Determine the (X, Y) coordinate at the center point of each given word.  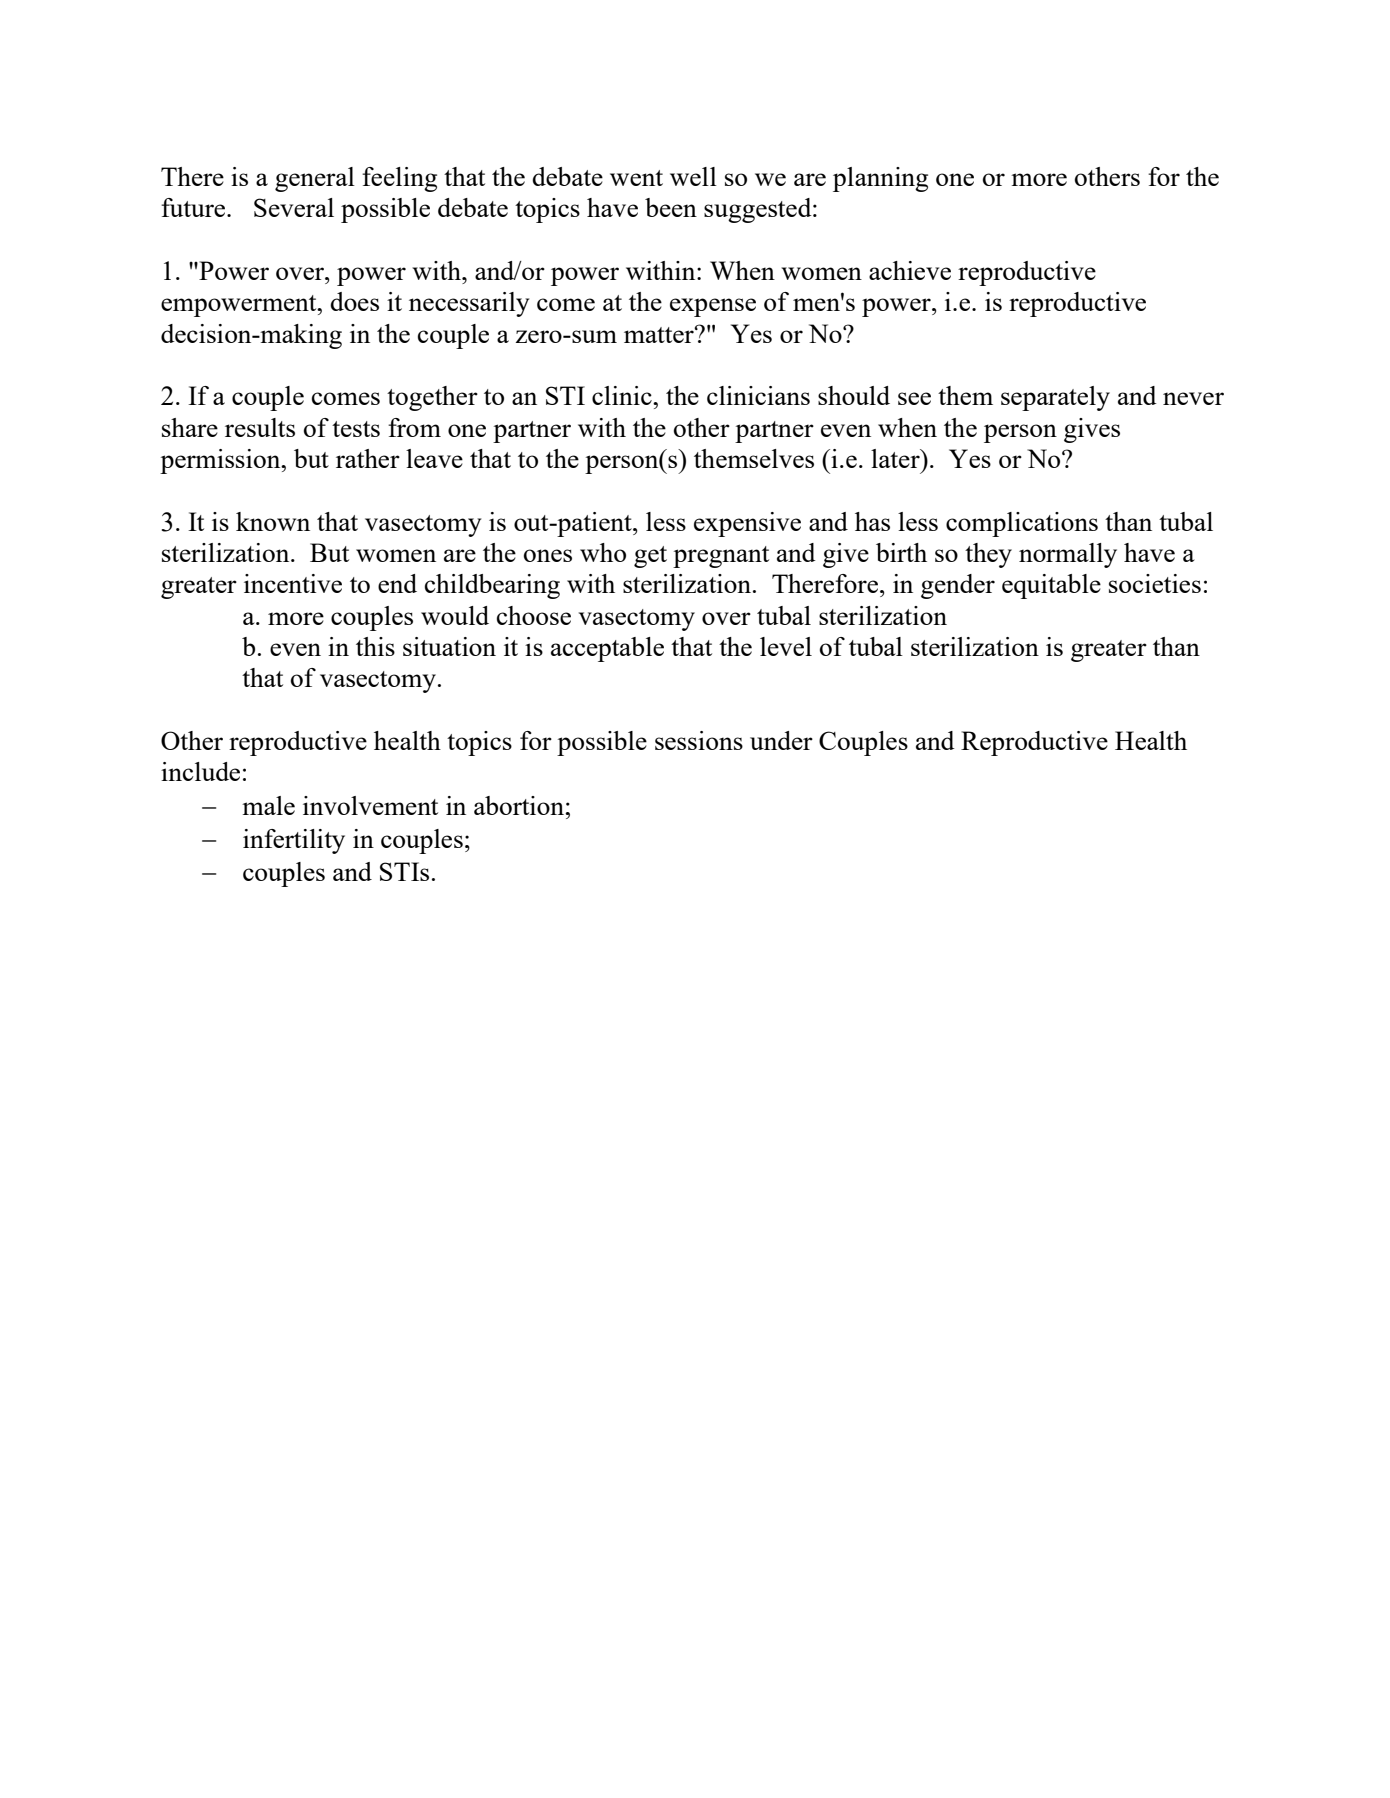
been (671, 207)
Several (294, 207)
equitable (1051, 586)
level (786, 646)
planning (880, 179)
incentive (293, 583)
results (260, 427)
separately (1055, 398)
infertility (294, 841)
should (854, 395)
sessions (699, 740)
